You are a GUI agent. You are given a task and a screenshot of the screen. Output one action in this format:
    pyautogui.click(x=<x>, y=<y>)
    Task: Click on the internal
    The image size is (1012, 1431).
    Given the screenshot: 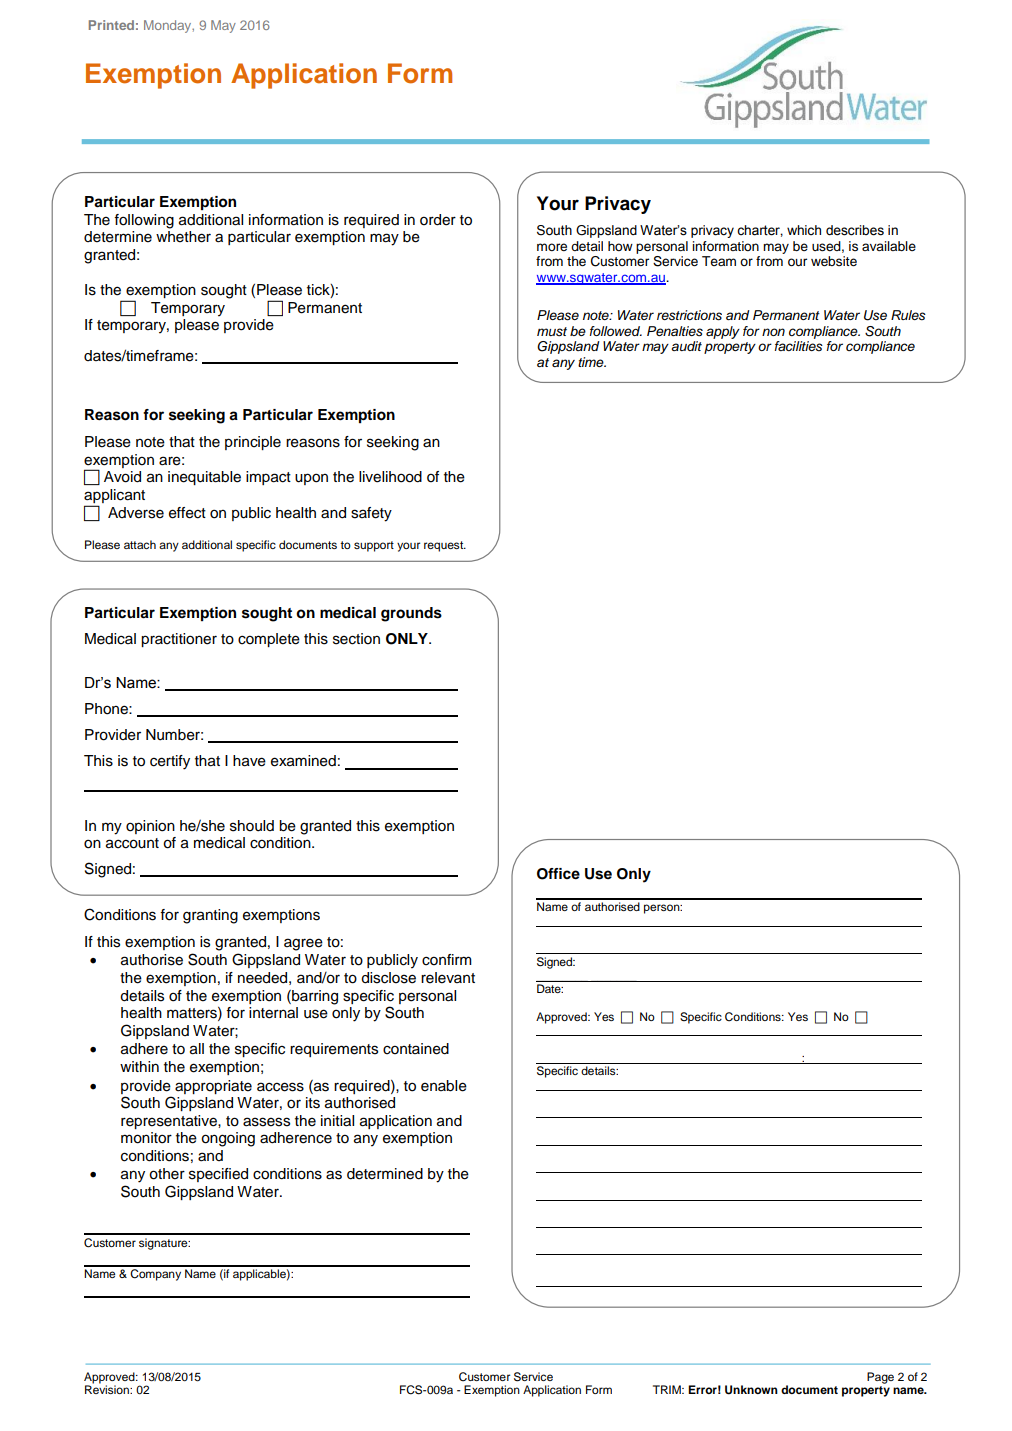 What is the action you would take?
    pyautogui.click(x=273, y=1013)
